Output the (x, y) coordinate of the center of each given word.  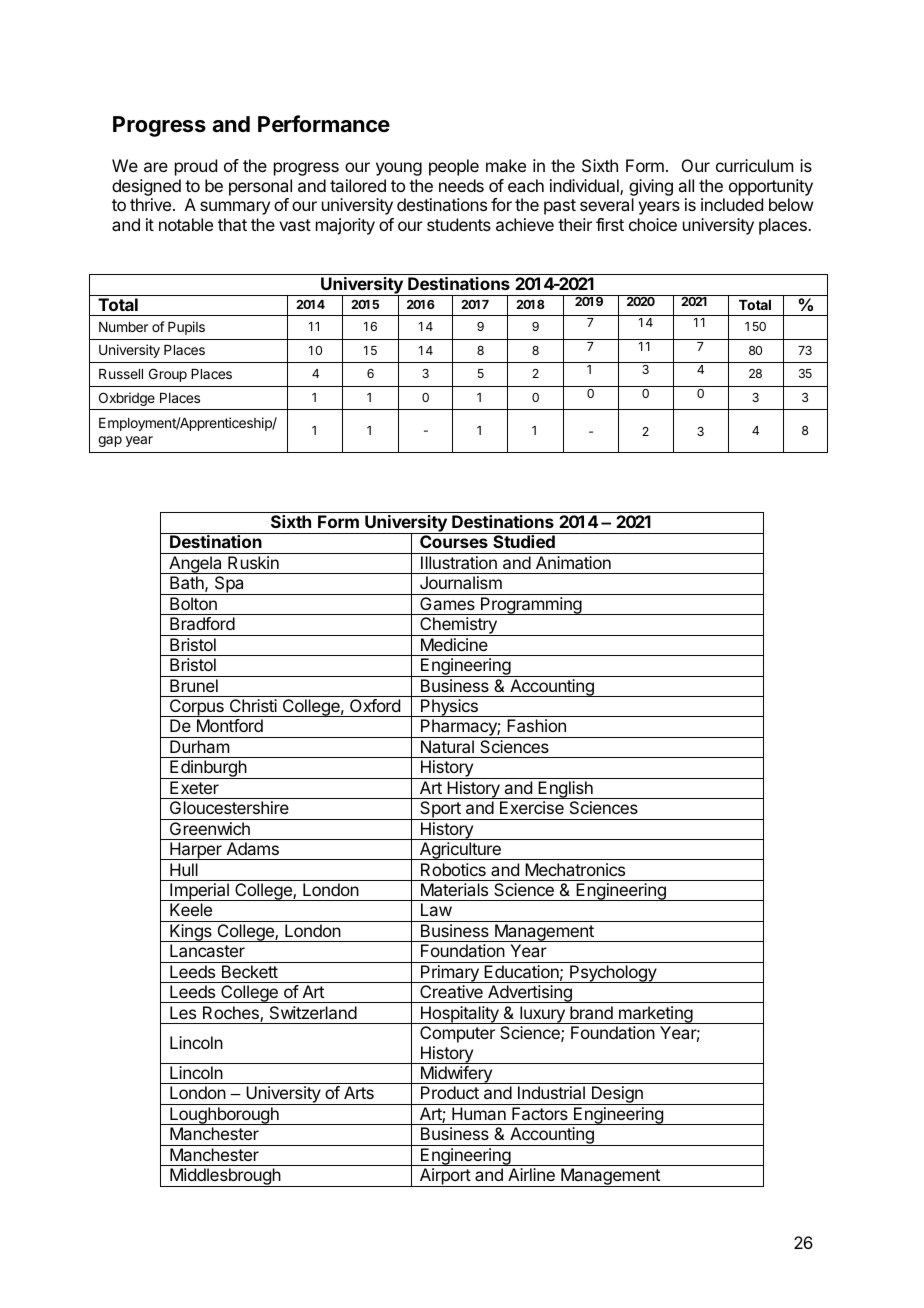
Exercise (532, 807)
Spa (229, 585)
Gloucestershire (229, 807)
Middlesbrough (225, 1177)
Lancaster (207, 950)
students (459, 224)
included (732, 204)
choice (653, 224)
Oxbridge (127, 399)
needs (461, 185)
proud (196, 167)
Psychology (613, 974)
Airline (531, 1174)
